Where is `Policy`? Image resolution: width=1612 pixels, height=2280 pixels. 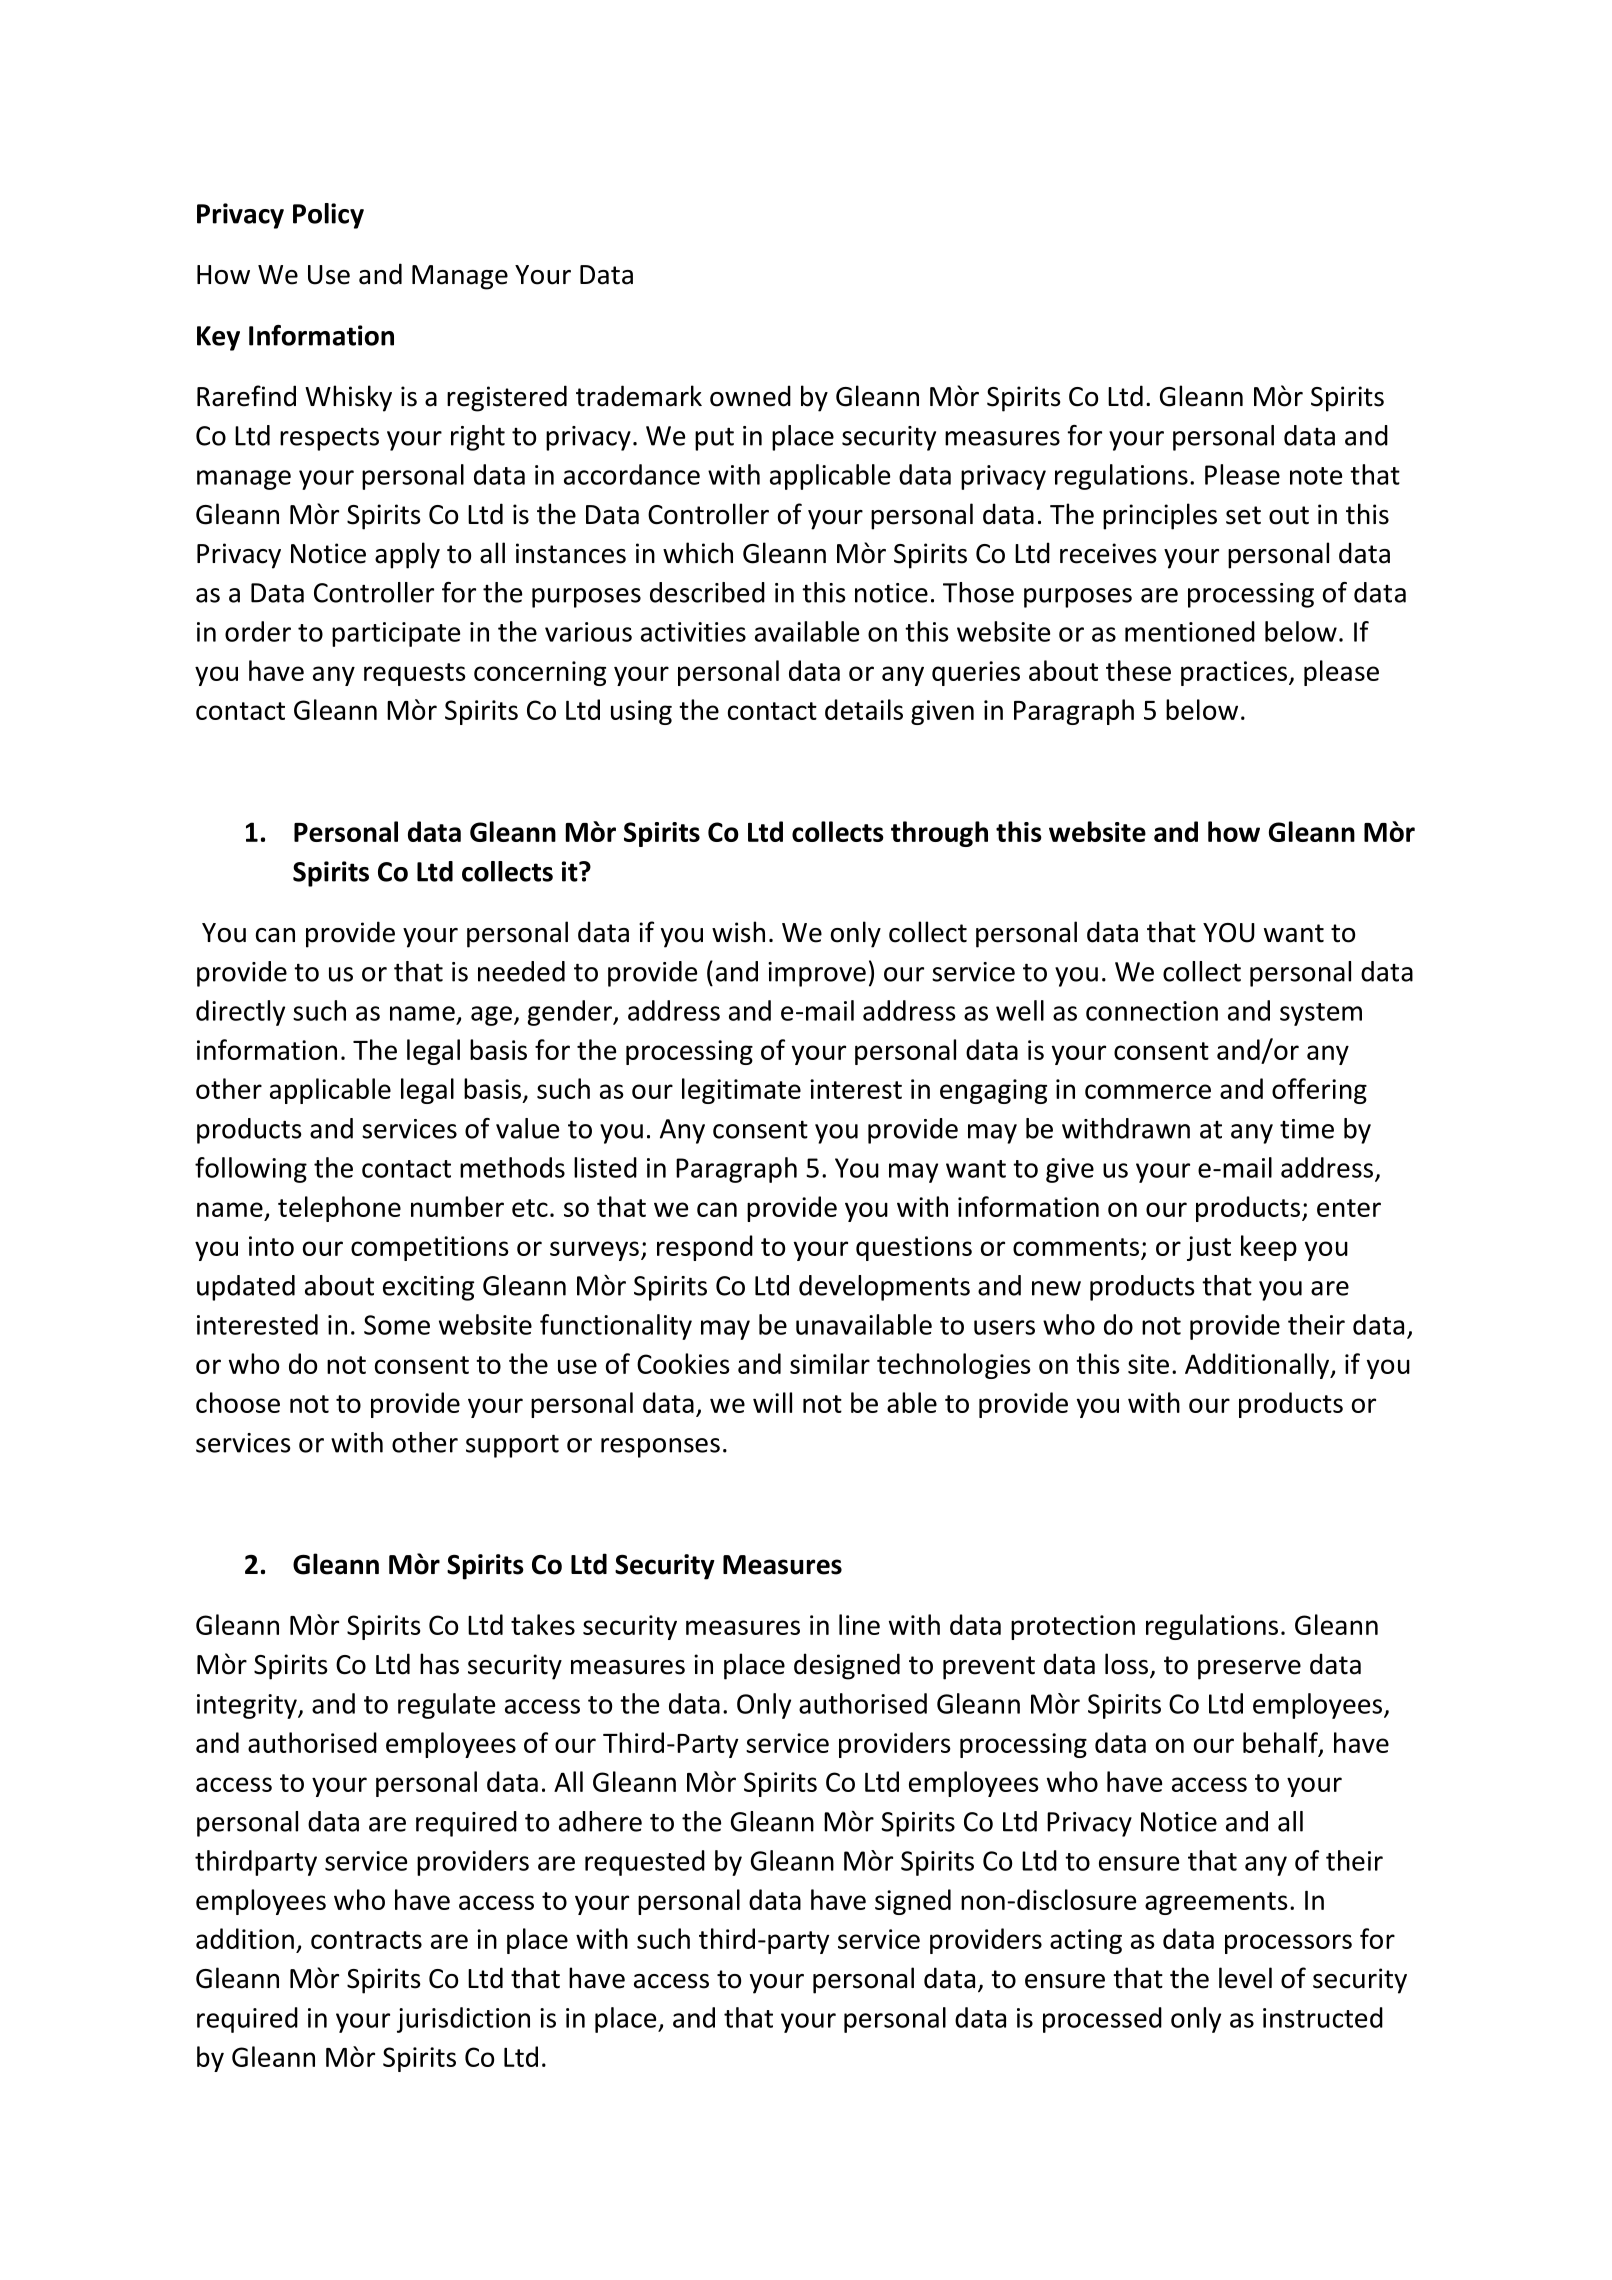
Policy is located at coordinates (328, 216).
